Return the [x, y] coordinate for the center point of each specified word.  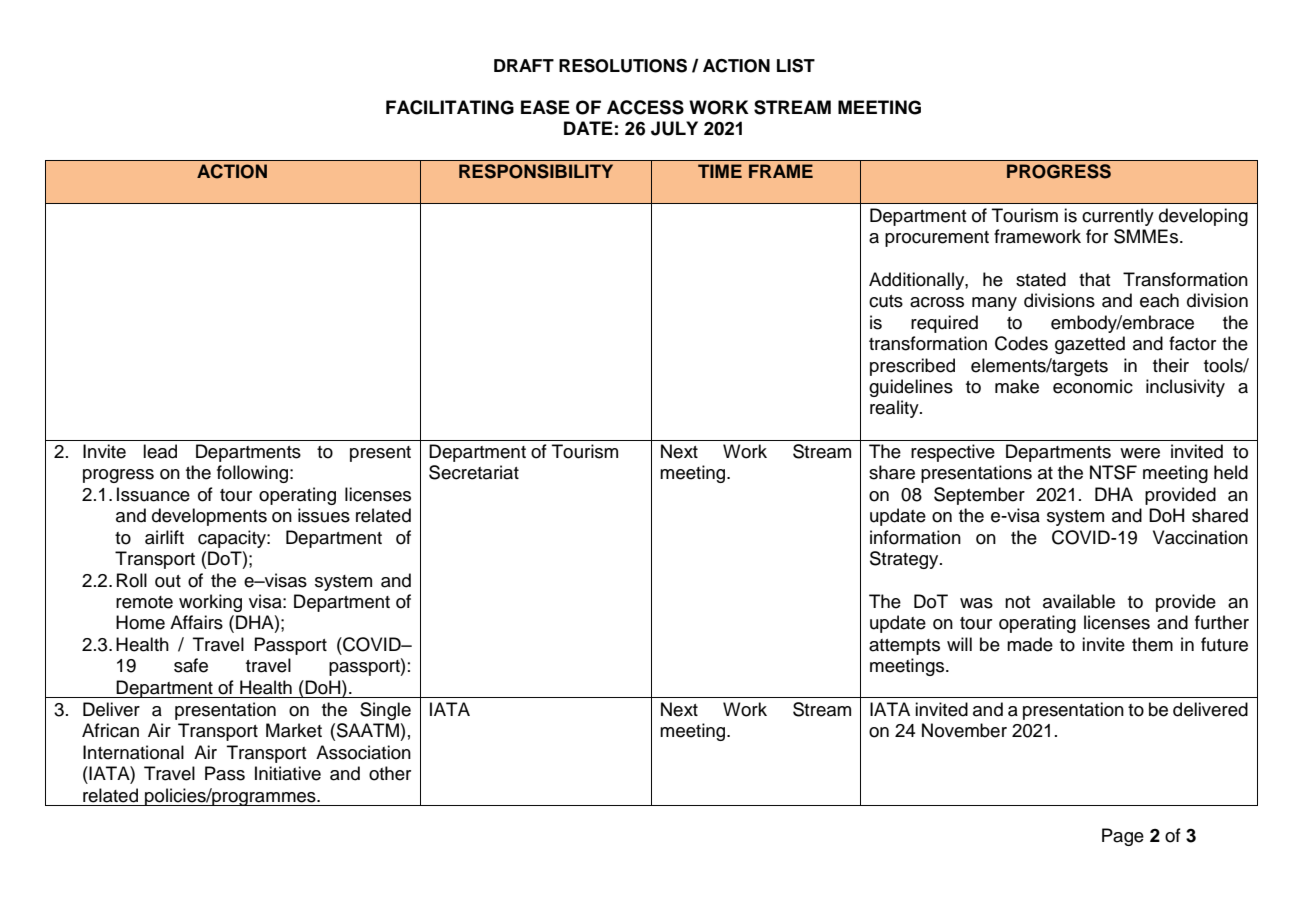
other [390, 773]
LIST [796, 66]
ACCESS [645, 107]
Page [1123, 837]
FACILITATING [450, 107]
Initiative [288, 773]
